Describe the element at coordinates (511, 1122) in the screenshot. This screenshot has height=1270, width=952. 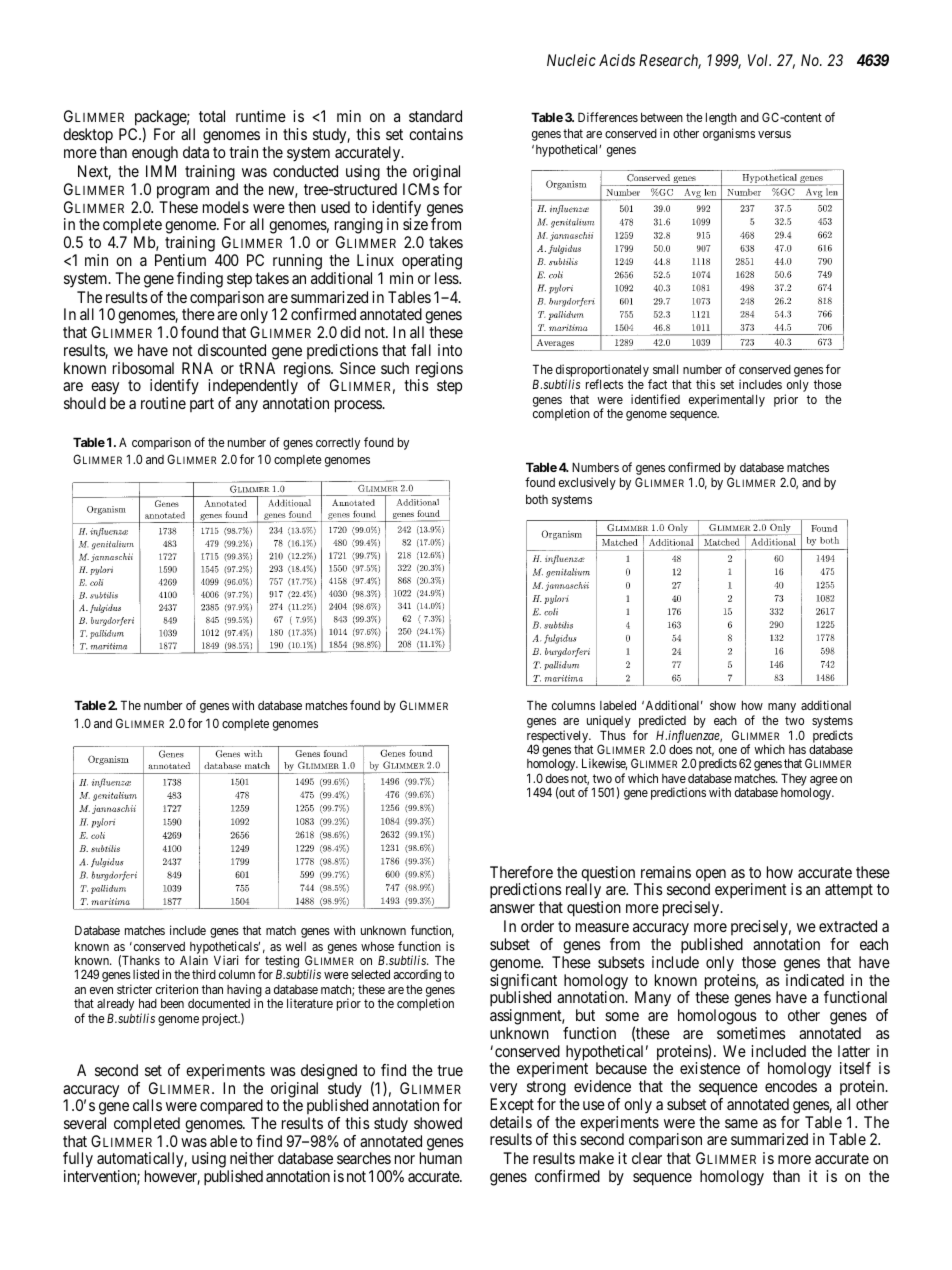
I see `details` at that location.
